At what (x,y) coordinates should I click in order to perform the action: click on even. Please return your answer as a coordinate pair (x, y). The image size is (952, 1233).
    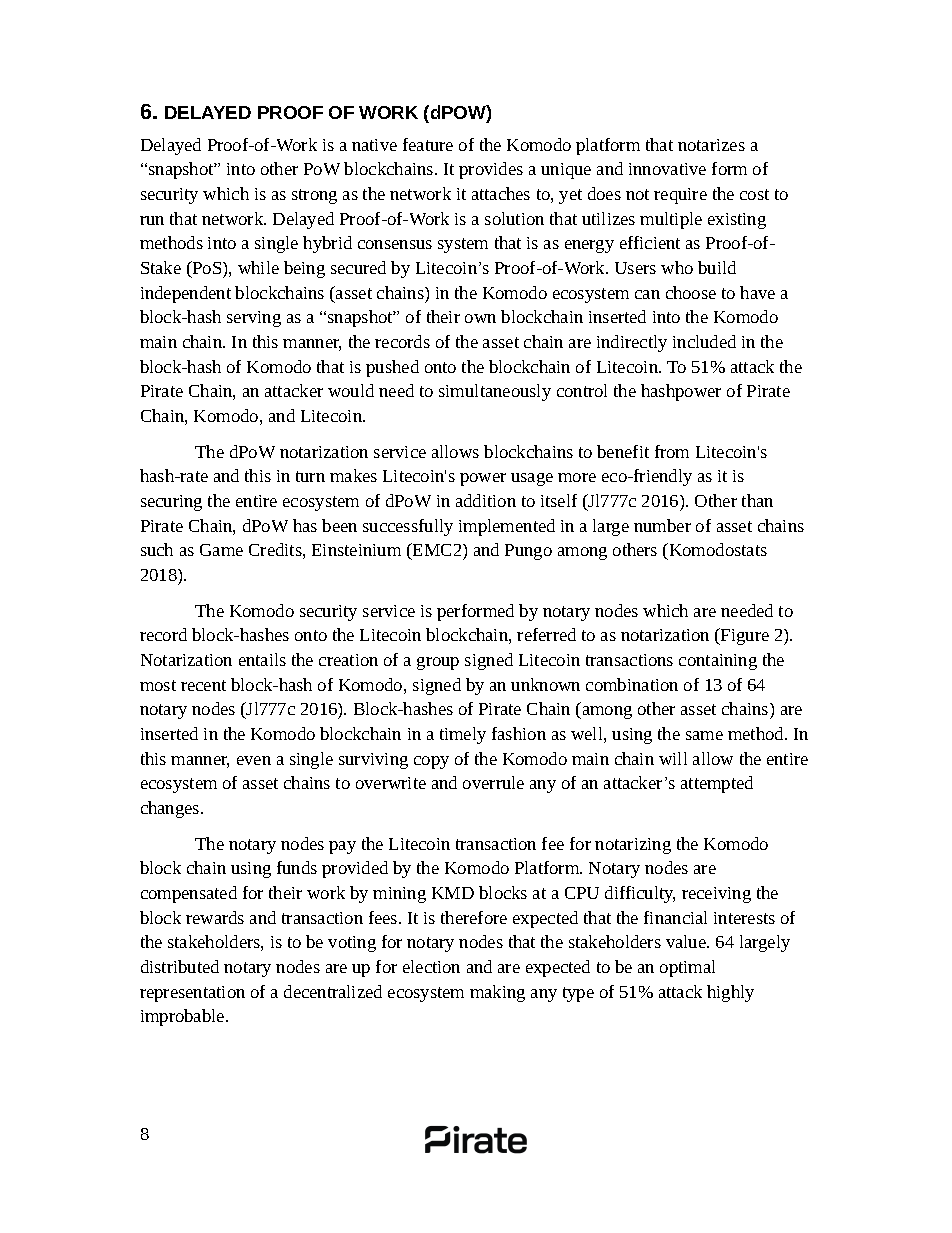
    Looking at the image, I should click on (254, 760).
